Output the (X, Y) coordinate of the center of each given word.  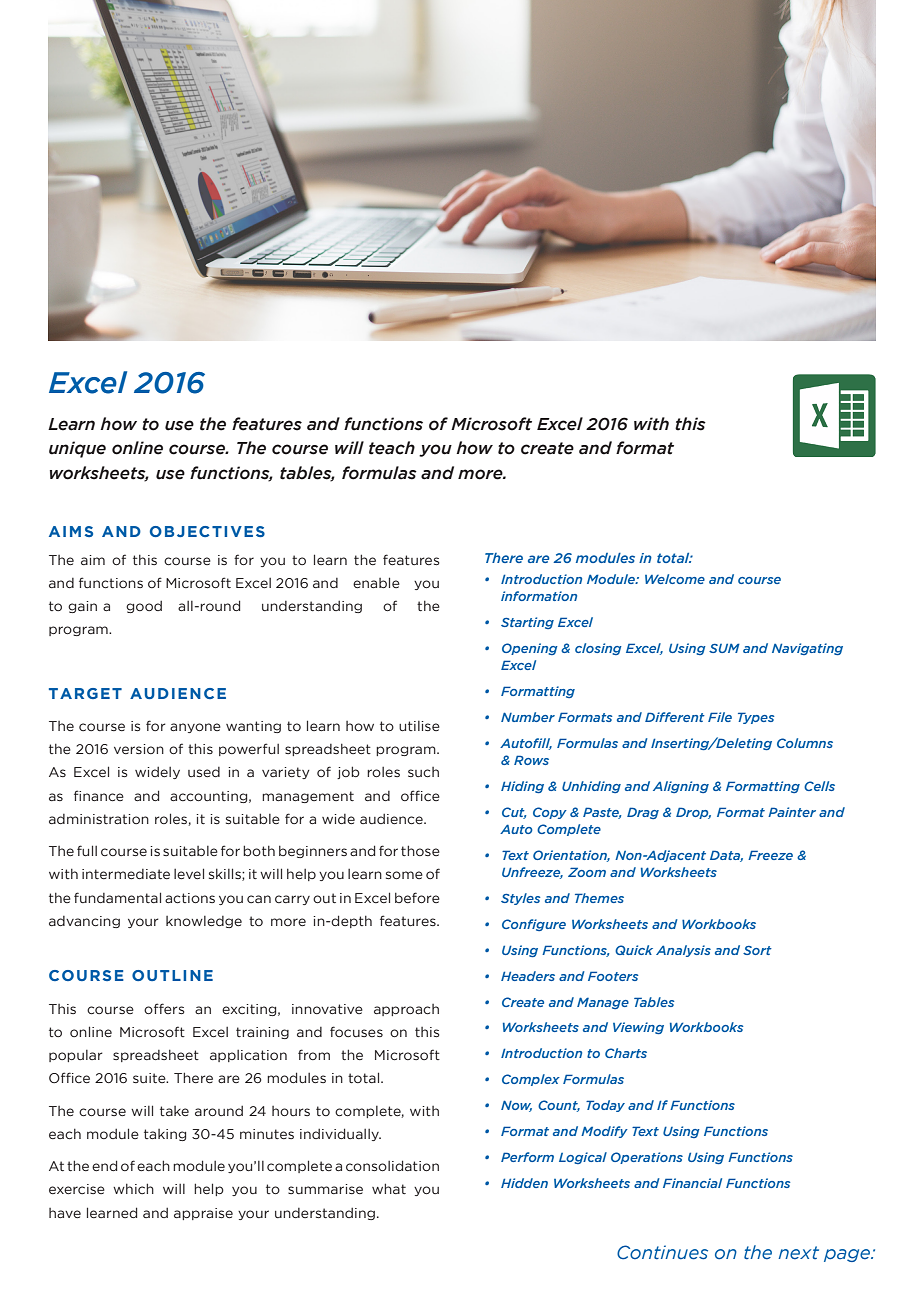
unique (77, 449)
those (420, 850)
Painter (792, 812)
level (189, 873)
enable (376, 582)
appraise (203, 1214)
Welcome (675, 579)
